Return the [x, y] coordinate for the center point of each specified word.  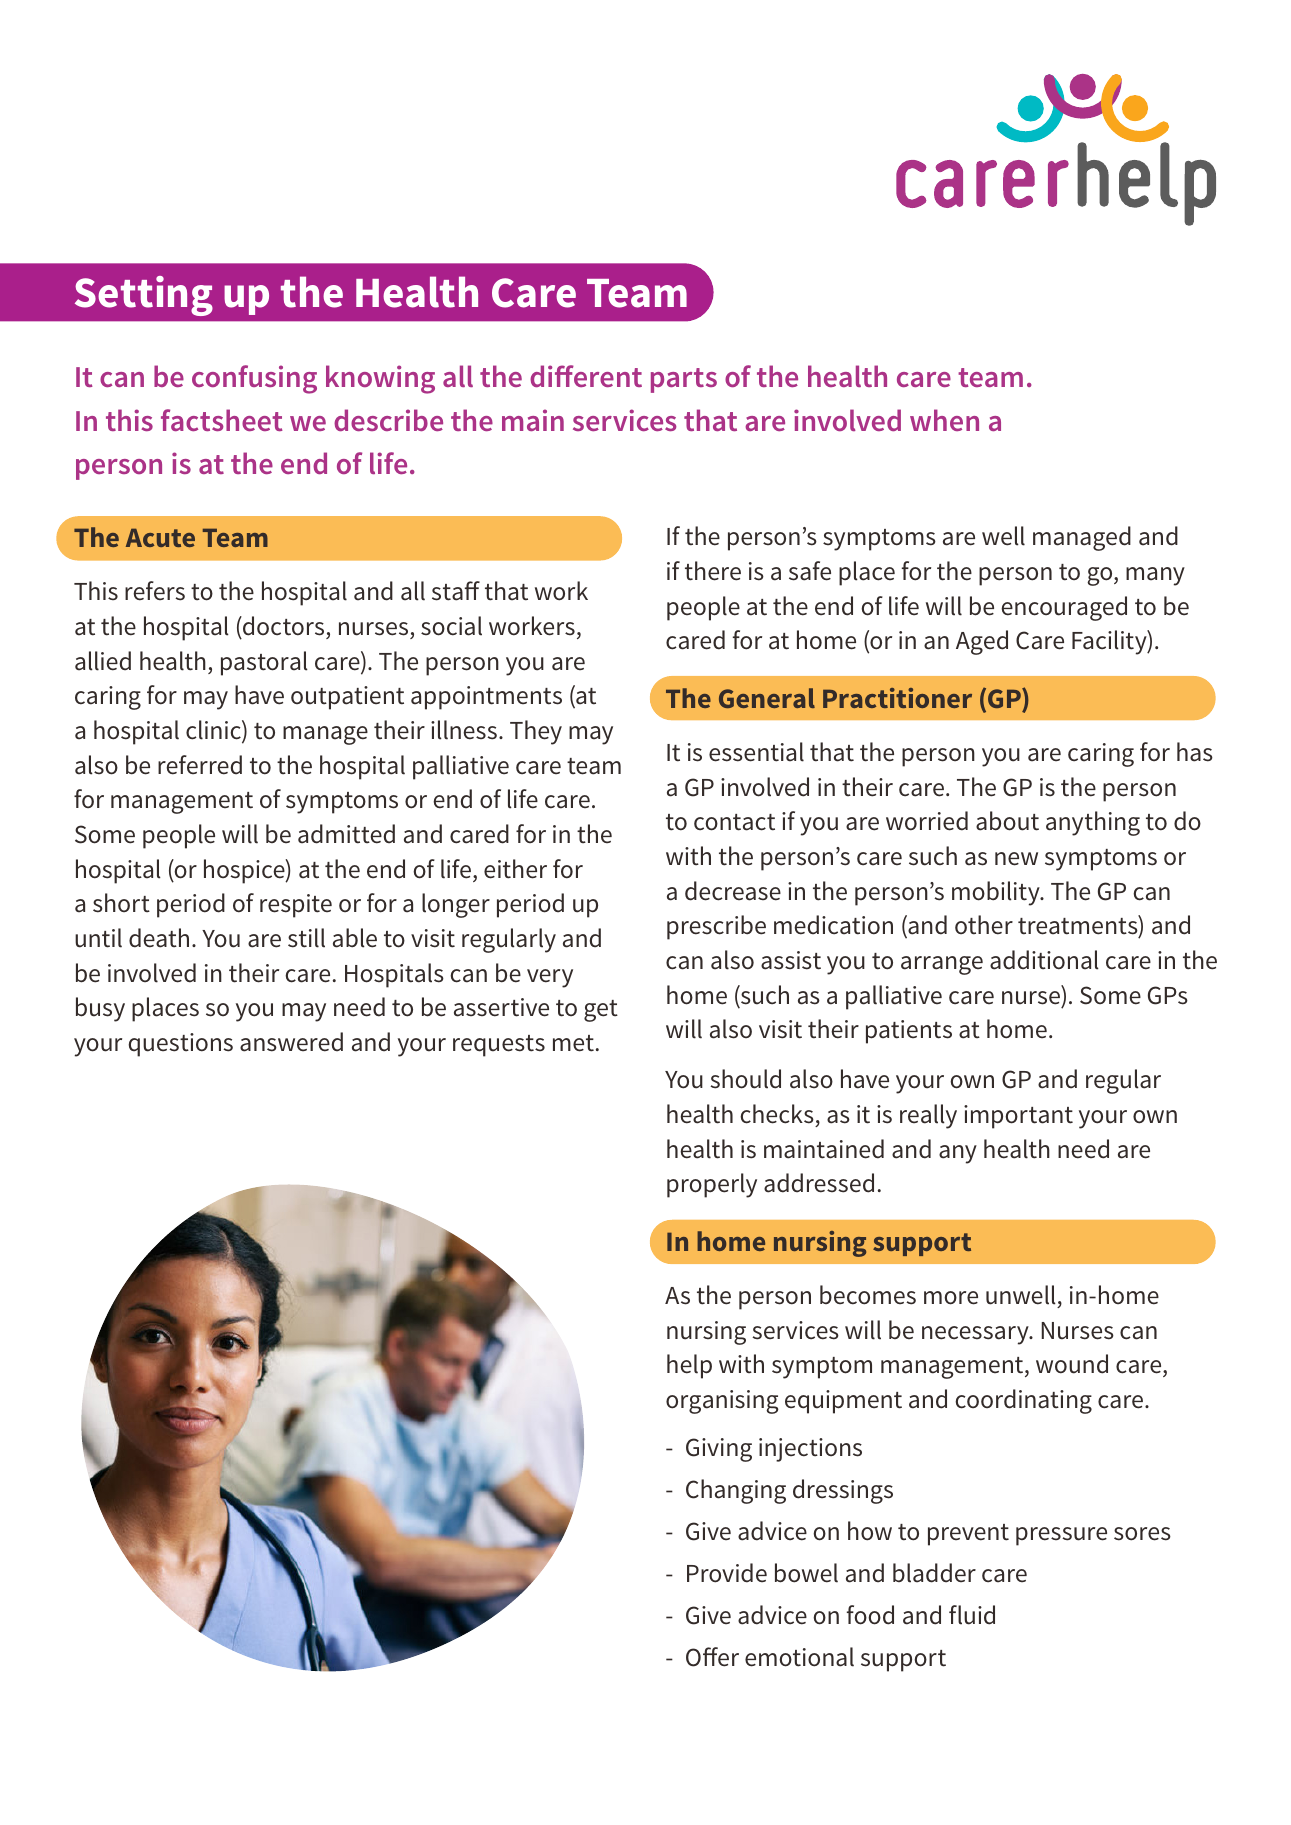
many [1155, 576]
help [689, 1366]
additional [1044, 960]
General [767, 698]
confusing [254, 379]
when [944, 420]
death [159, 938]
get [601, 1011]
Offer [712, 1657]
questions [180, 1045]
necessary [976, 1335]
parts [684, 380]
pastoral [264, 663]
